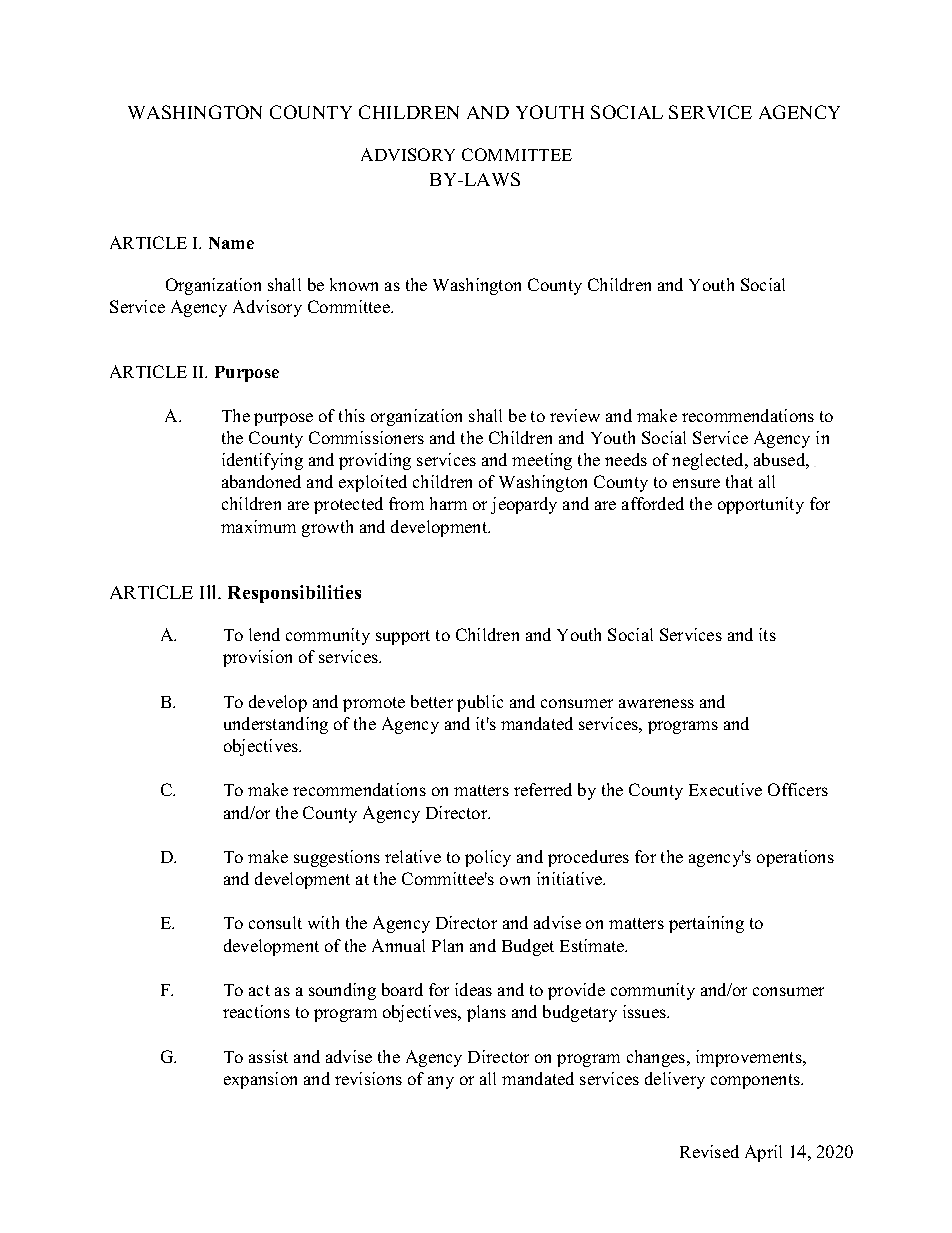 This page has width=952, height=1233. I want to click on awareness, so click(656, 703).
